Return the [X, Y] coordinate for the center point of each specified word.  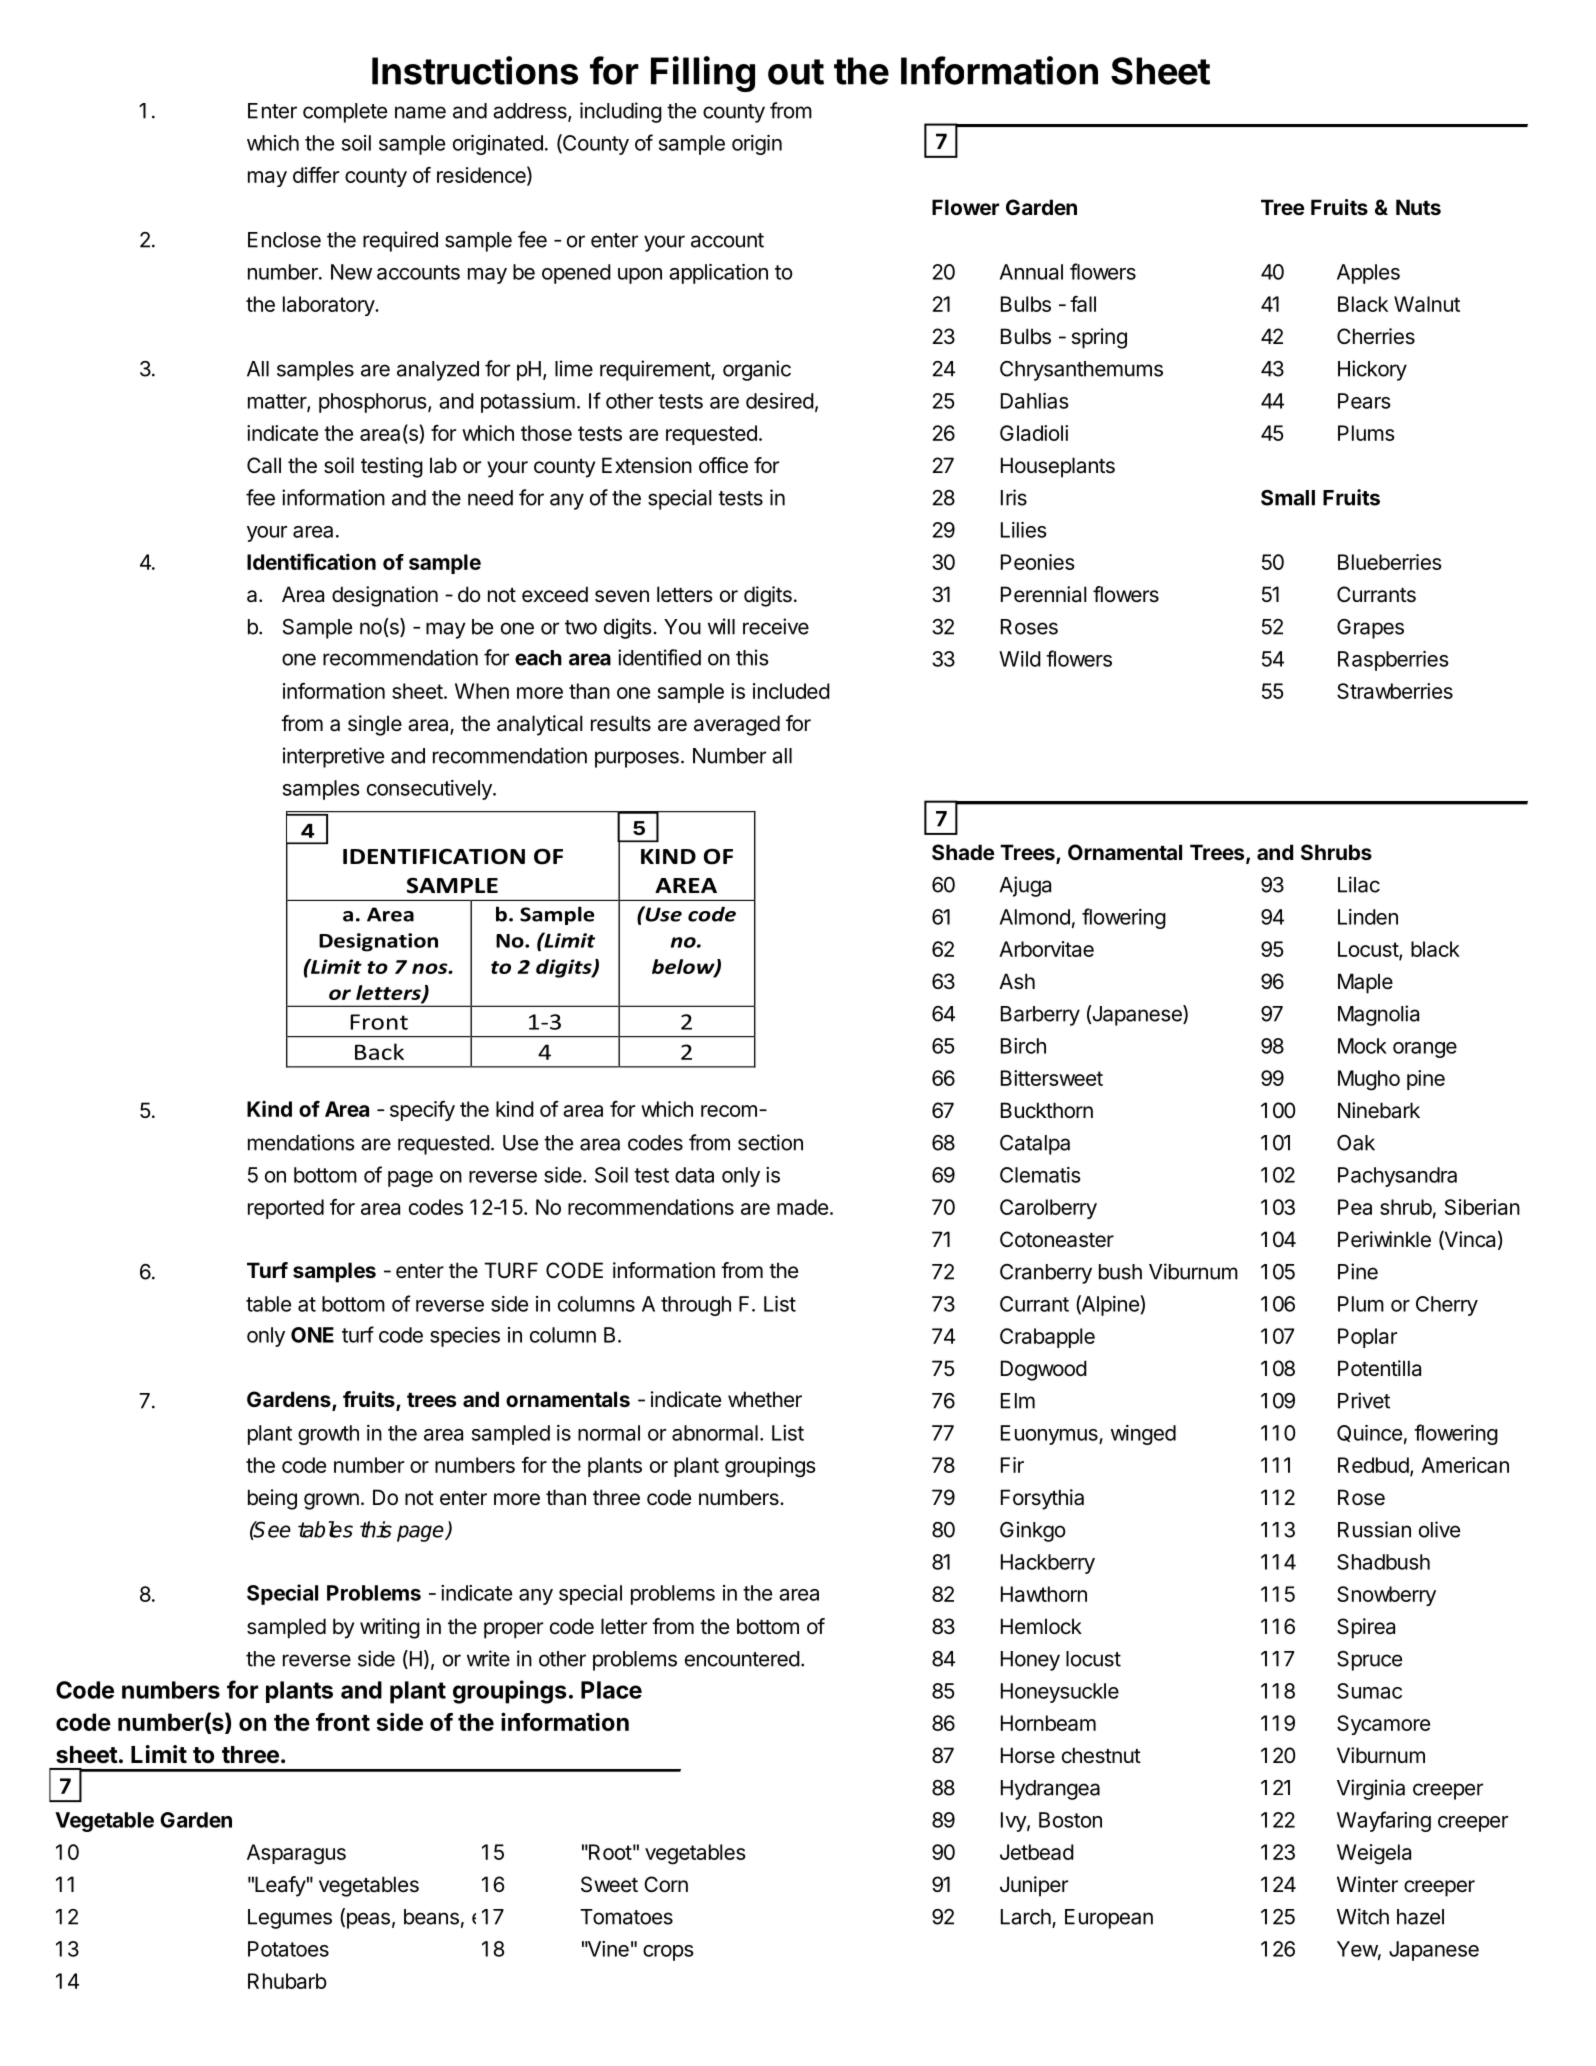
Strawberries [1395, 691]
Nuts [1418, 207]
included [791, 691]
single [375, 725]
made [802, 1207]
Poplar [1367, 1338]
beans [431, 1917]
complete [345, 113]
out [796, 72]
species [465, 1337]
